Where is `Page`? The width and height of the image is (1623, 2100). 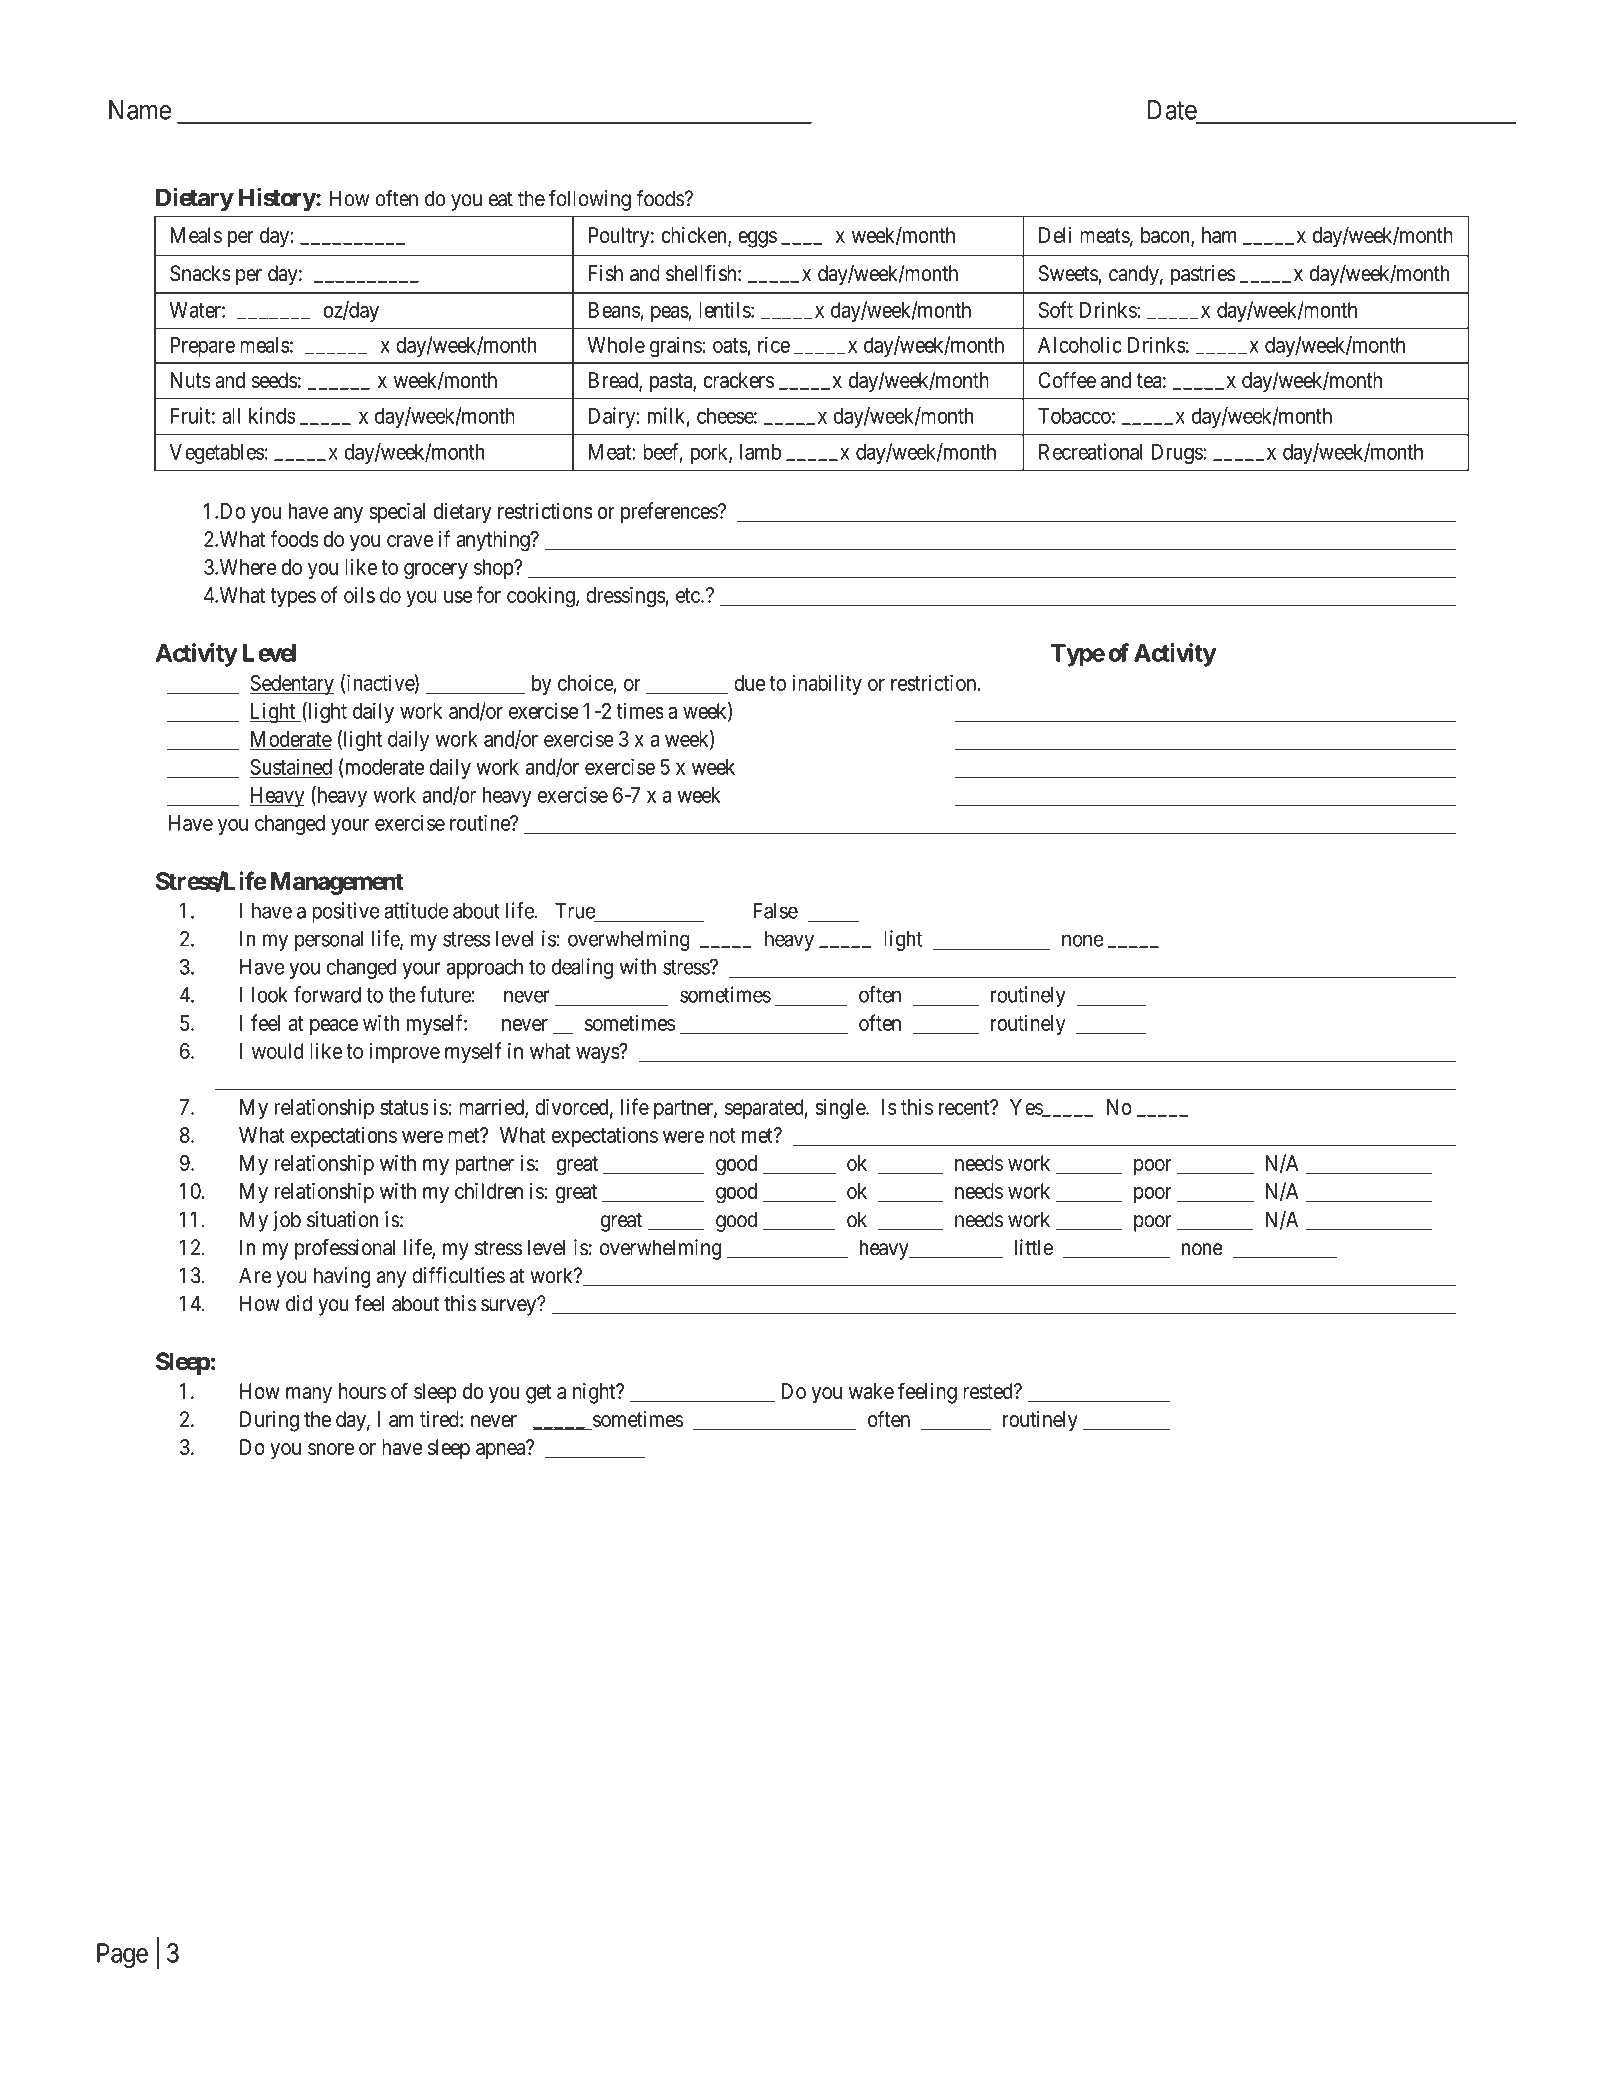
Page is located at coordinates (122, 1955).
